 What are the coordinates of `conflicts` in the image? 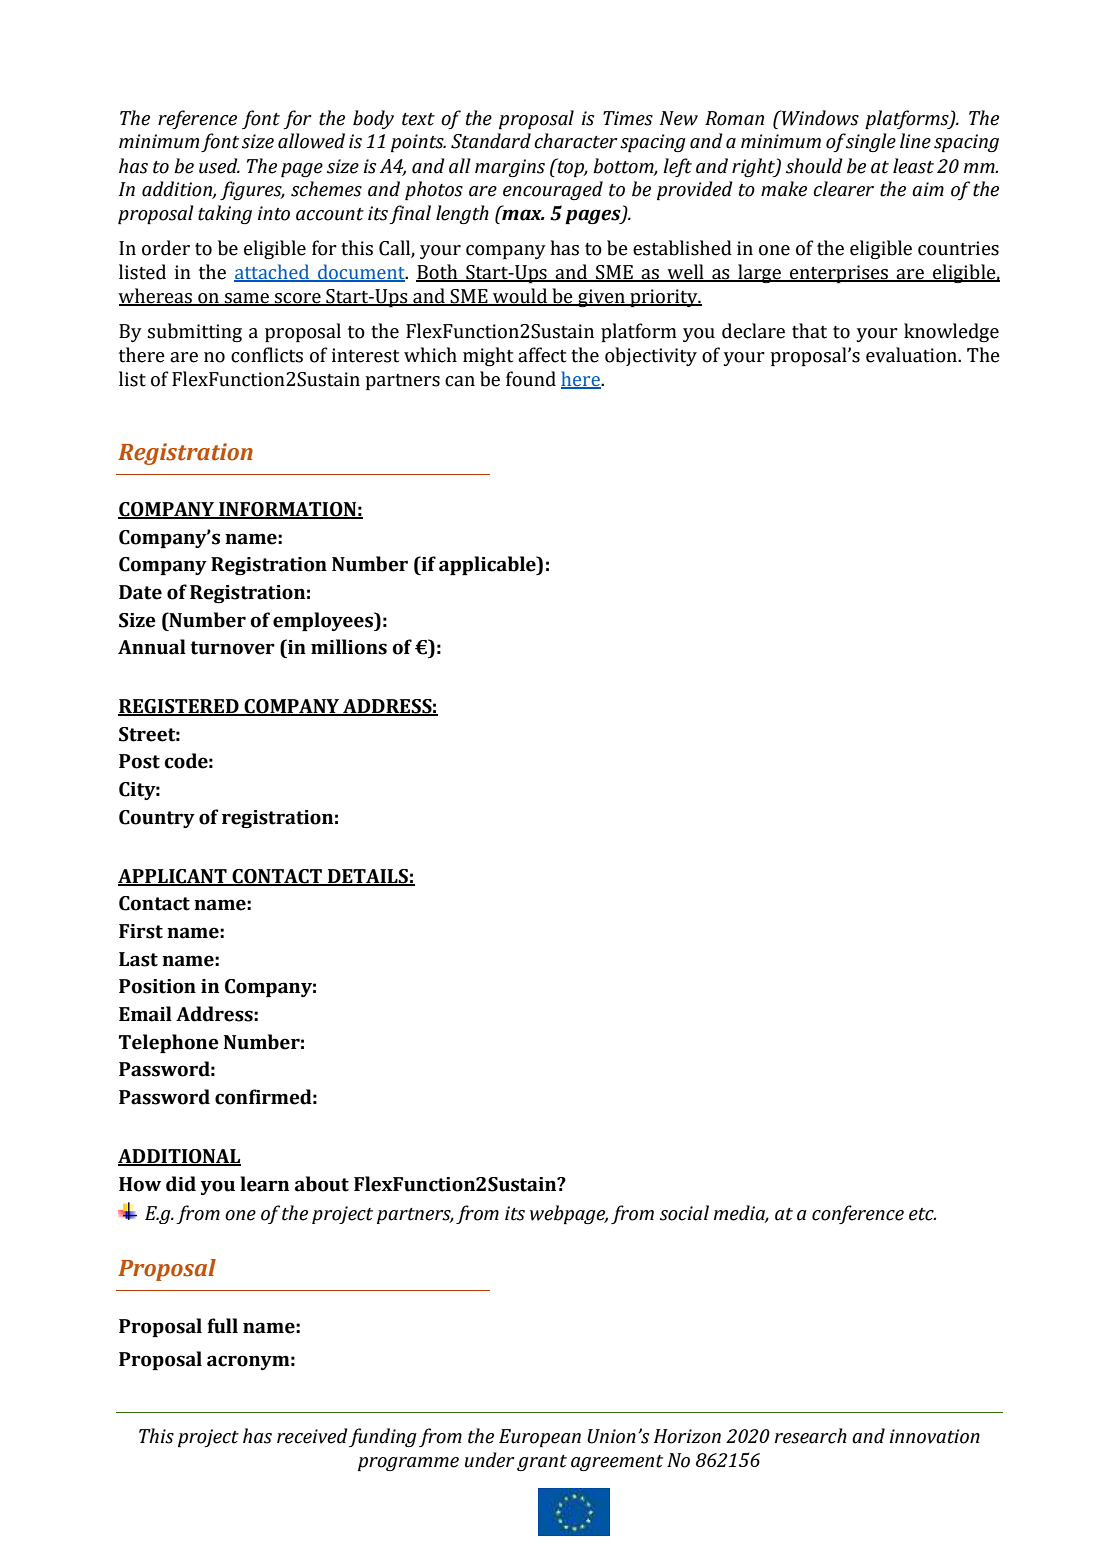 It's located at (267, 355).
